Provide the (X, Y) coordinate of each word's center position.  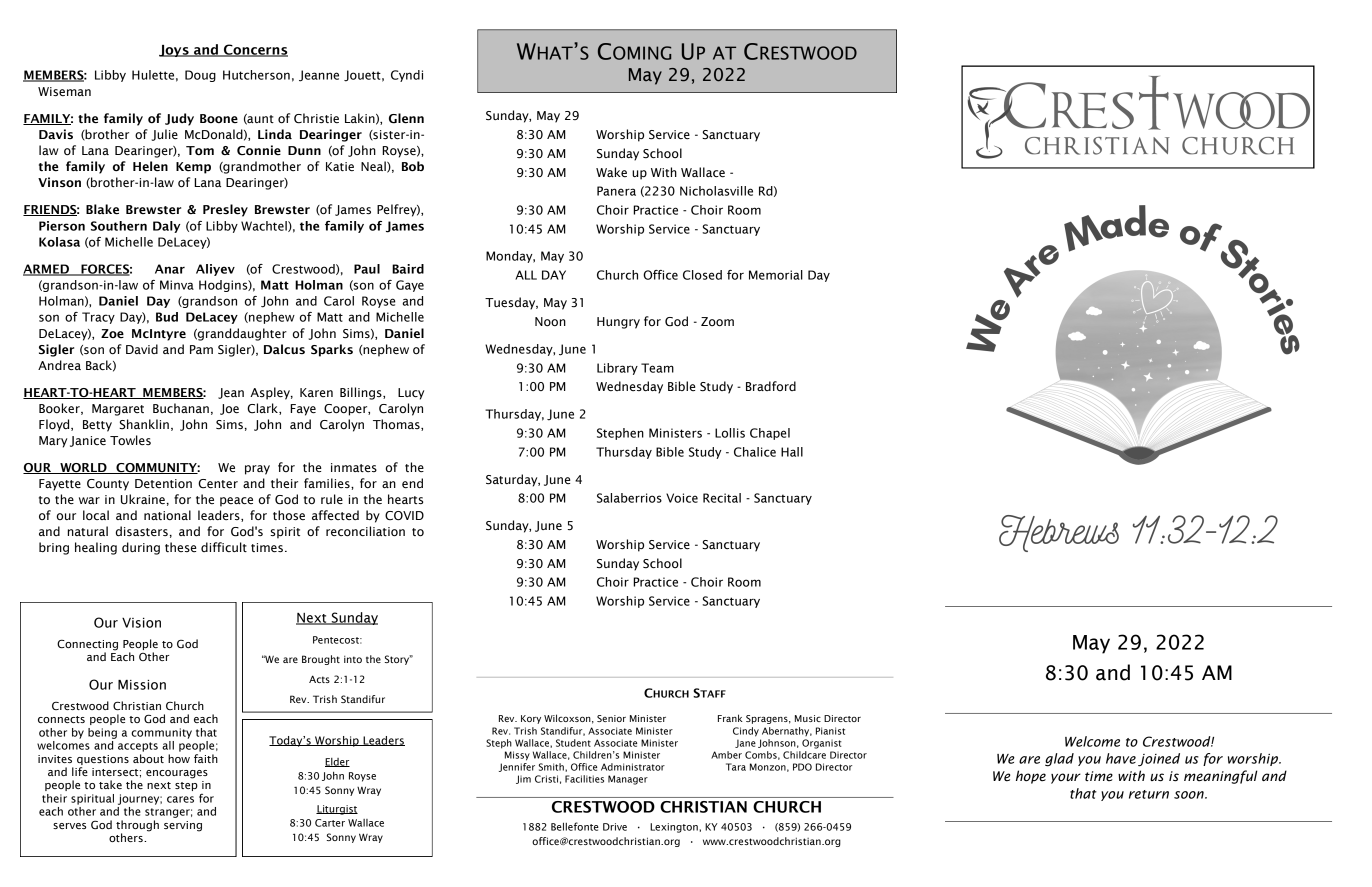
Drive (615, 827)
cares (180, 799)
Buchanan (181, 408)
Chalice (755, 452)
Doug (200, 76)
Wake (611, 172)
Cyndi (407, 76)
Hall (792, 452)
